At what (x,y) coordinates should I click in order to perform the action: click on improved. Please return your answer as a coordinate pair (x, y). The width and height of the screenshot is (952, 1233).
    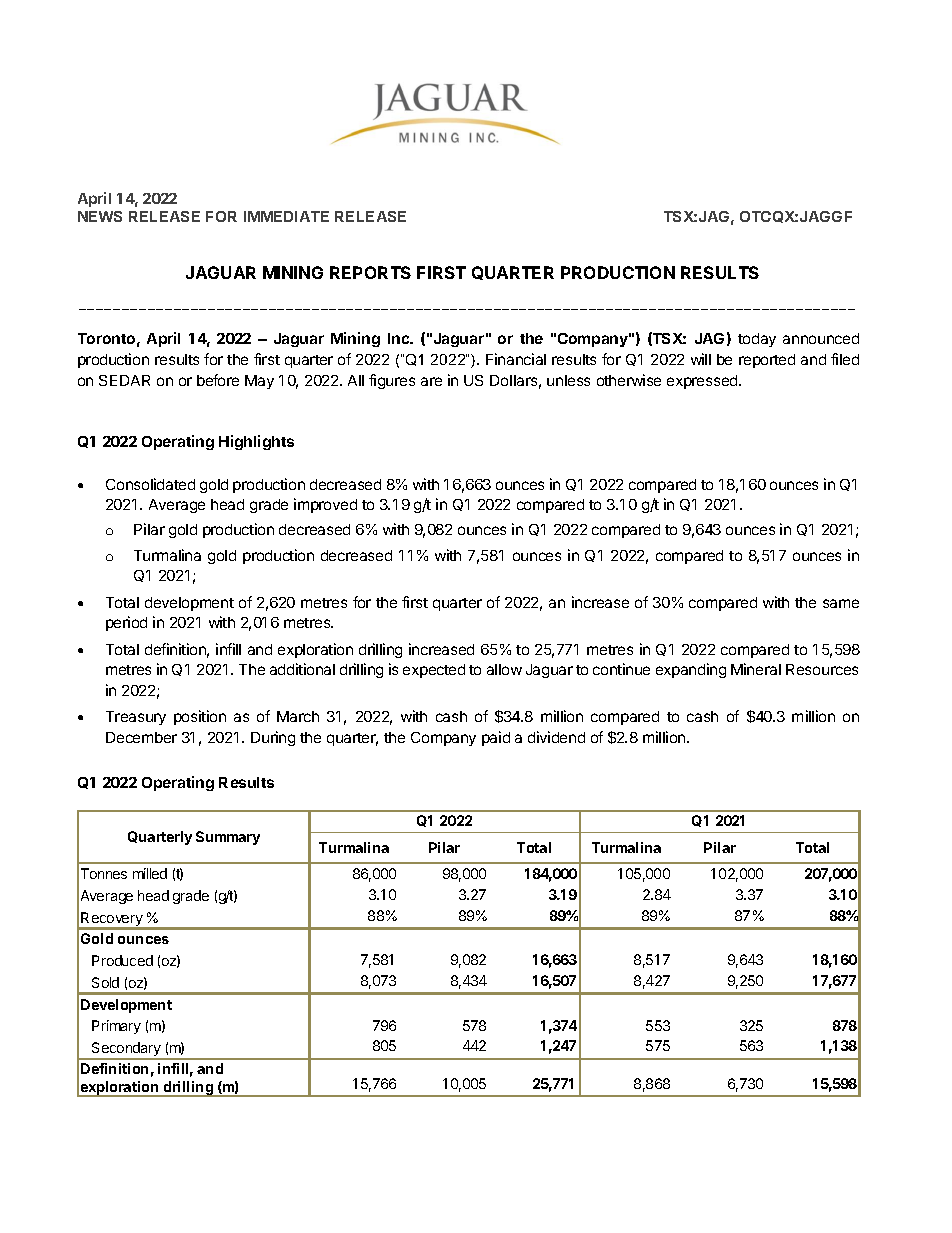
    Looking at the image, I should click on (325, 505).
